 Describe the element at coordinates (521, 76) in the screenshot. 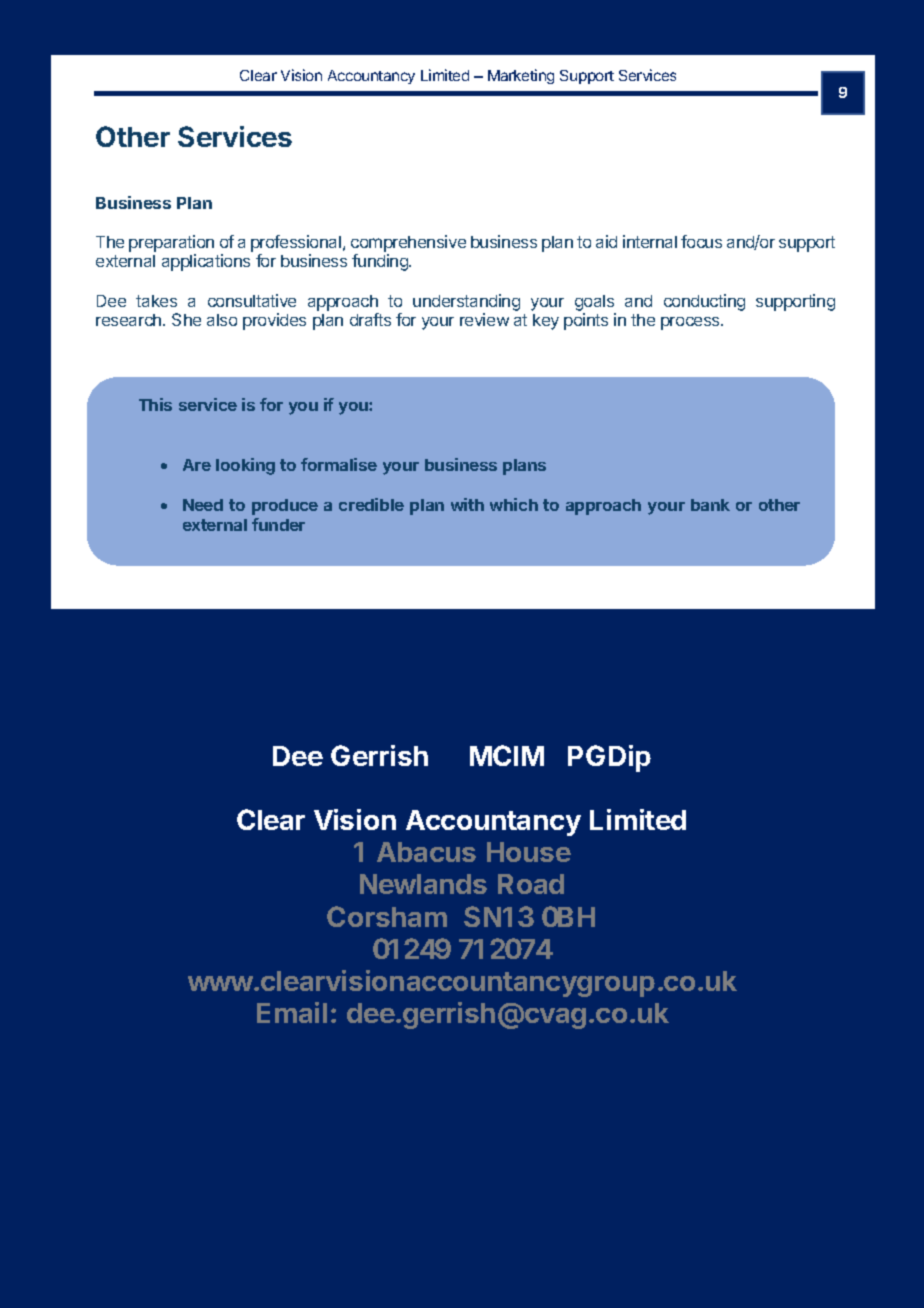

I see `Marketing` at that location.
